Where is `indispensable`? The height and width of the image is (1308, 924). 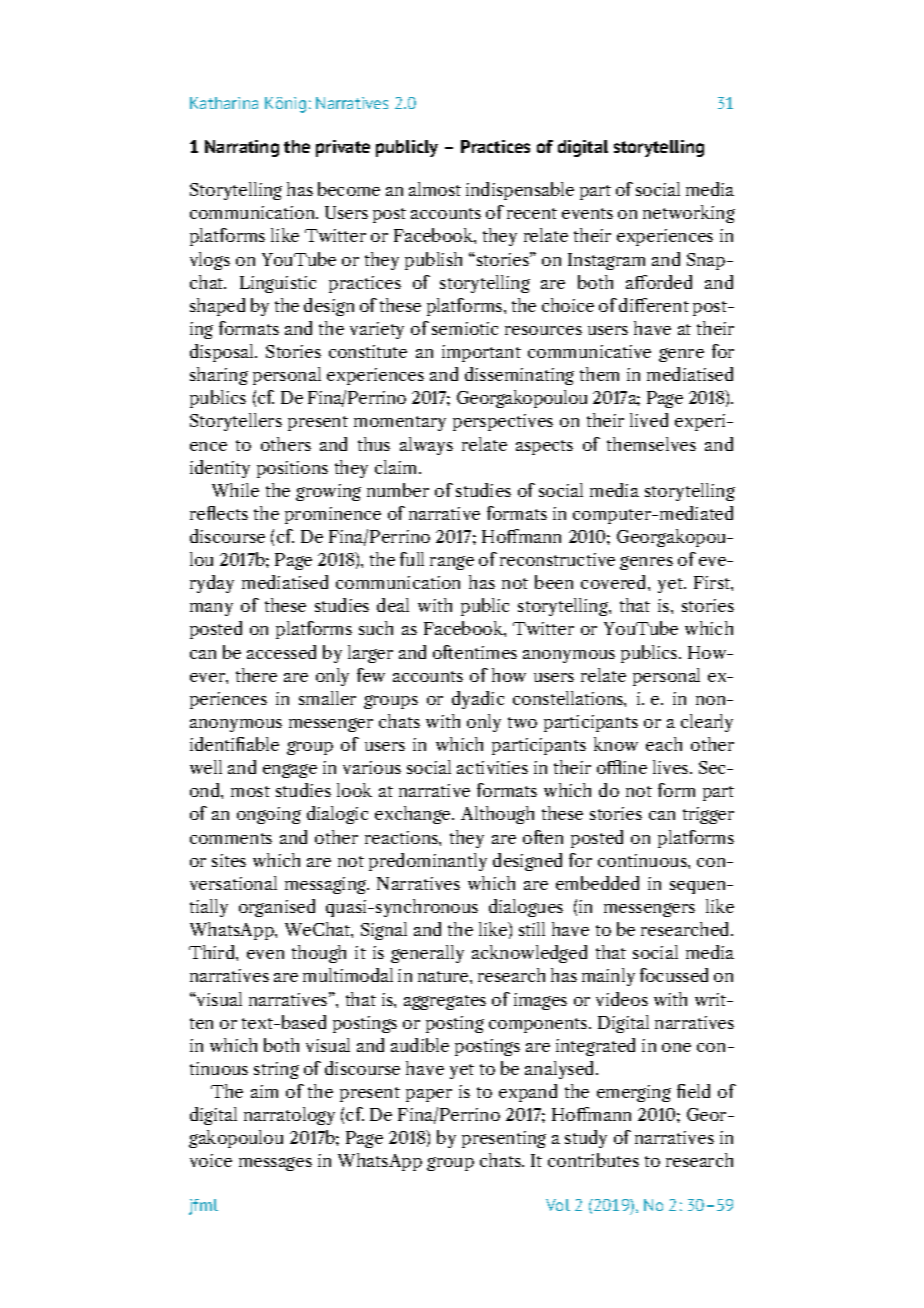
indispensable is located at coordinates (520, 191).
